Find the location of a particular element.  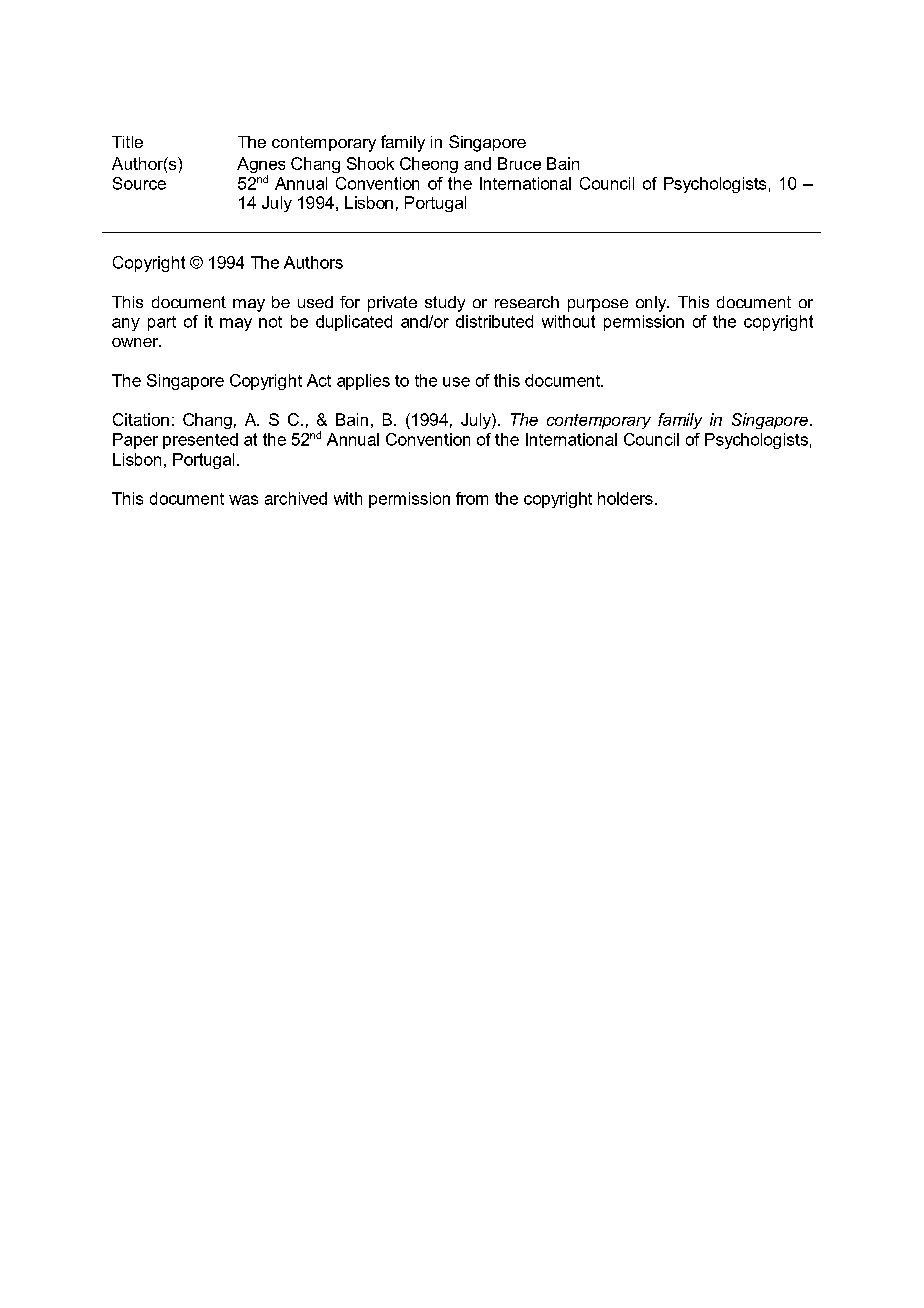

Title is located at coordinates (127, 142).
